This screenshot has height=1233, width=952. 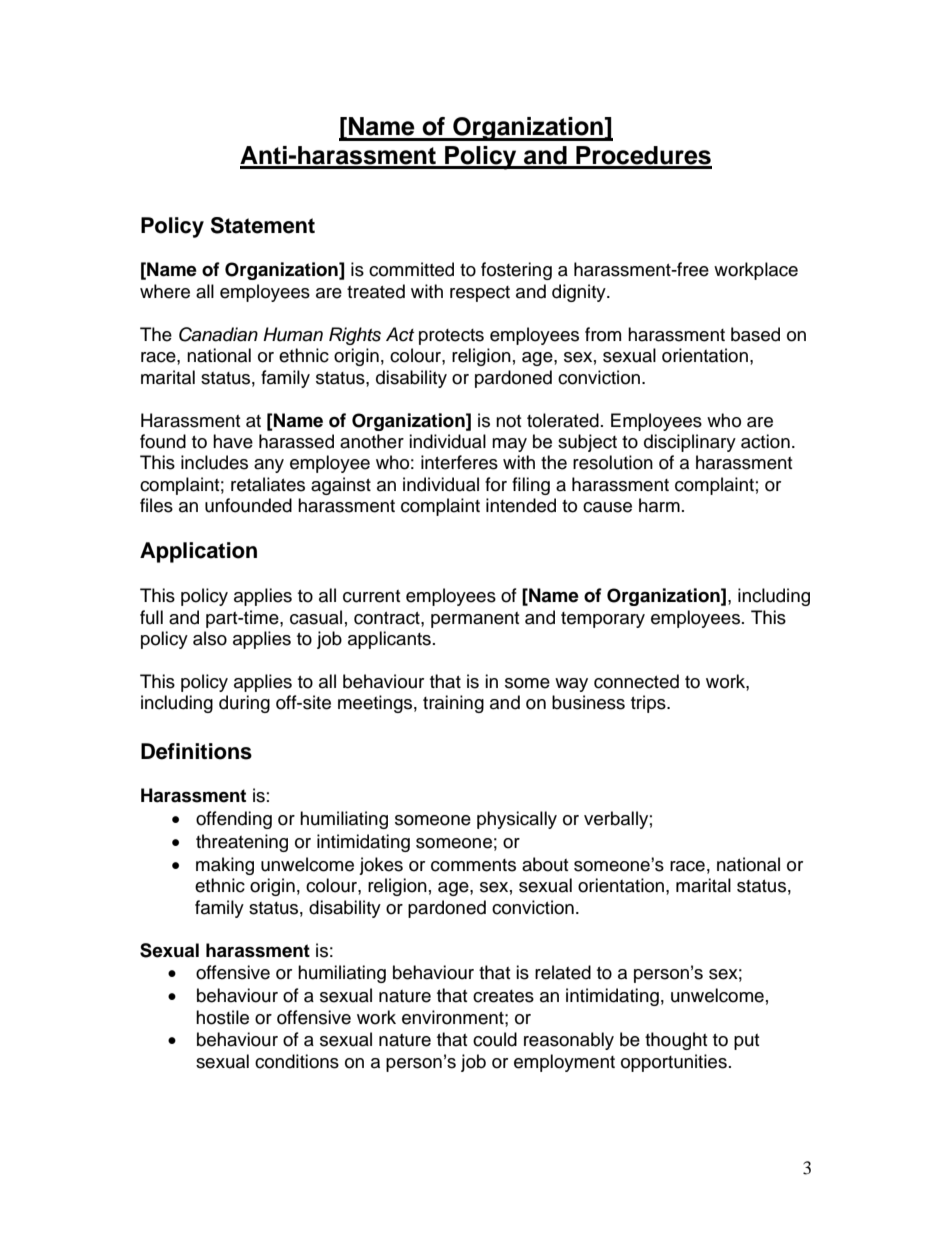 What do you see at coordinates (676, 1041) in the screenshot?
I see `thought` at bounding box center [676, 1041].
